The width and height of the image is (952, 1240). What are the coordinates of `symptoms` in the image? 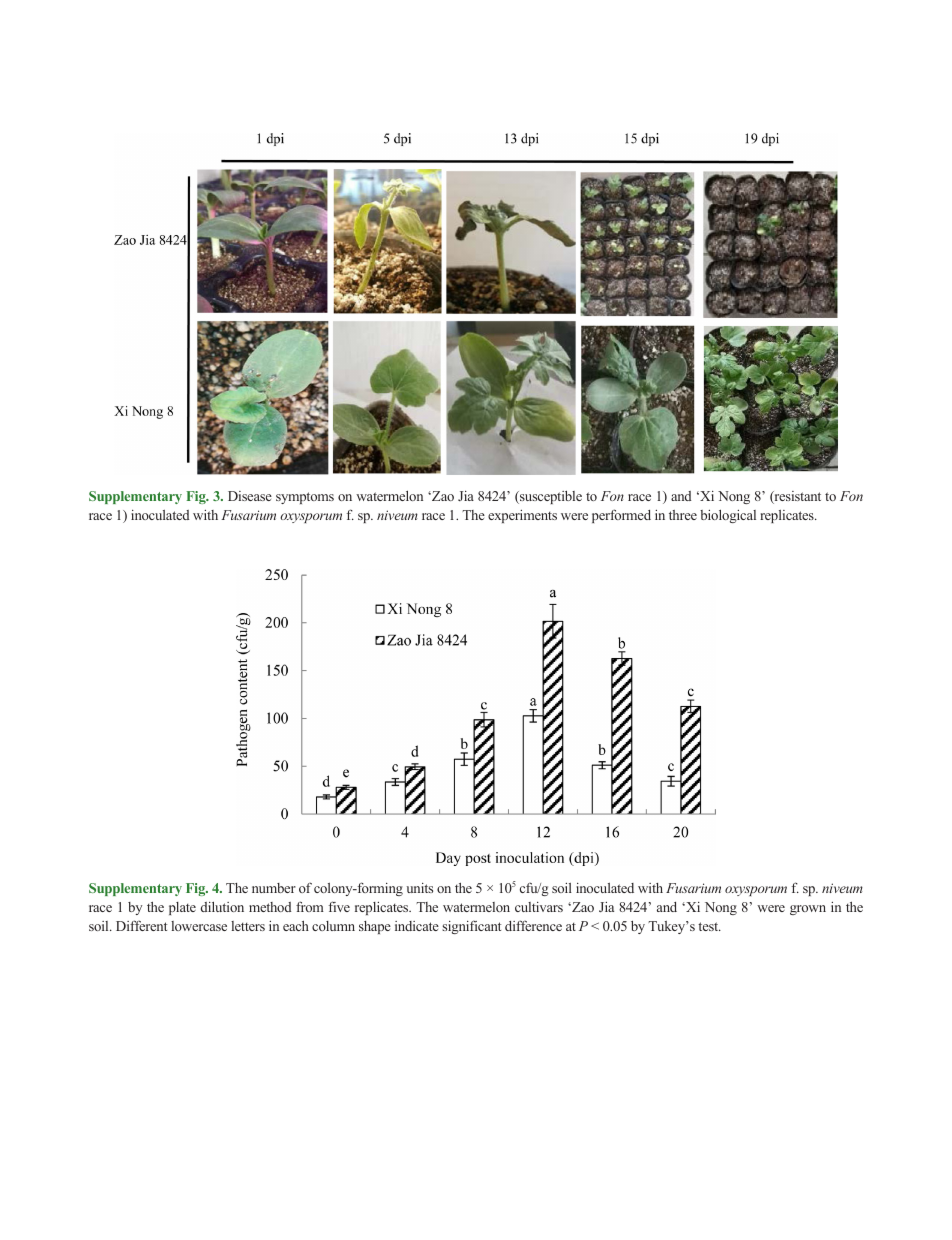 It's located at (305, 498).
